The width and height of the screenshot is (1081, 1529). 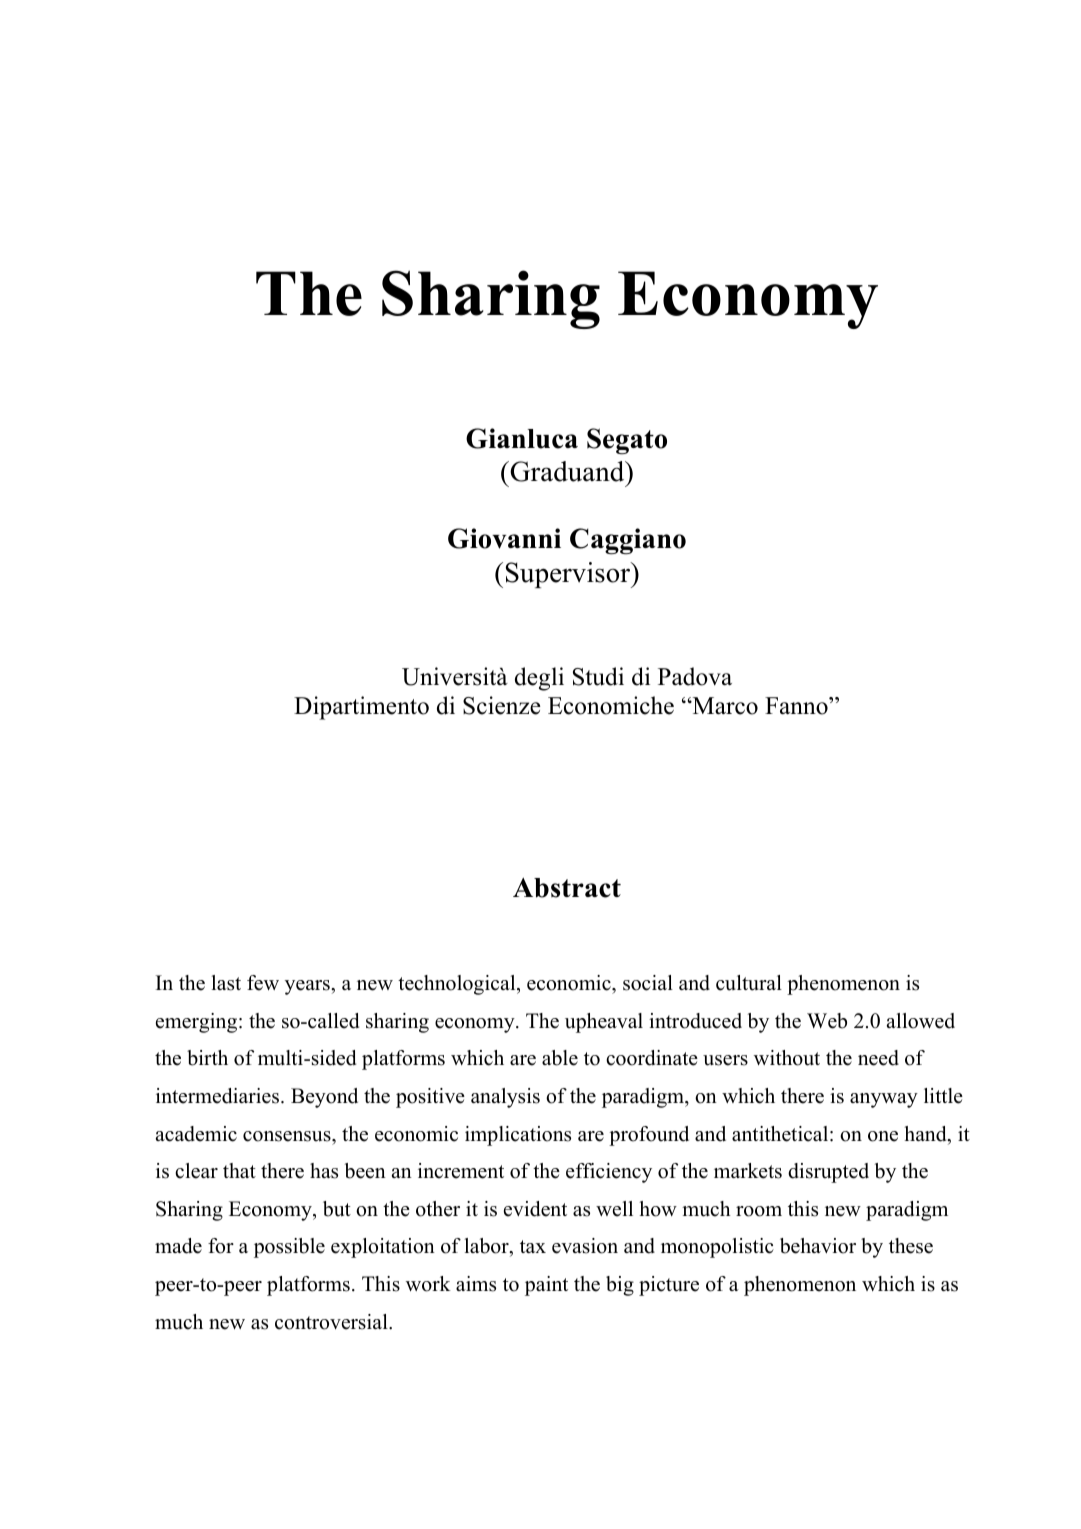 I want to click on cultural, so click(x=749, y=983).
